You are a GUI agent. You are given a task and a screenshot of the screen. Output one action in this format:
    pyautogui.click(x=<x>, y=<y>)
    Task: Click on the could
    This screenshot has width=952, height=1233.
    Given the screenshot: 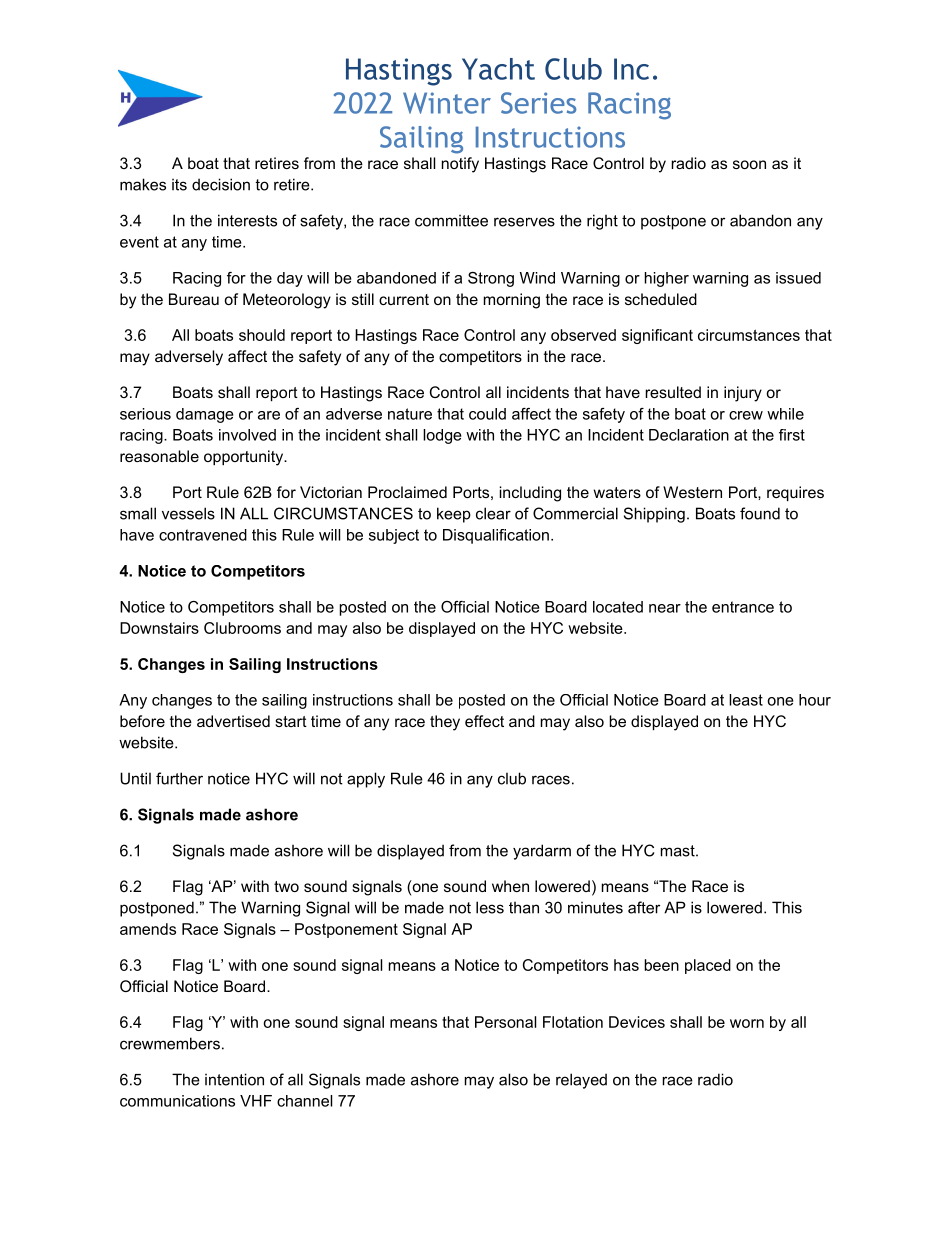 What is the action you would take?
    pyautogui.click(x=487, y=414)
